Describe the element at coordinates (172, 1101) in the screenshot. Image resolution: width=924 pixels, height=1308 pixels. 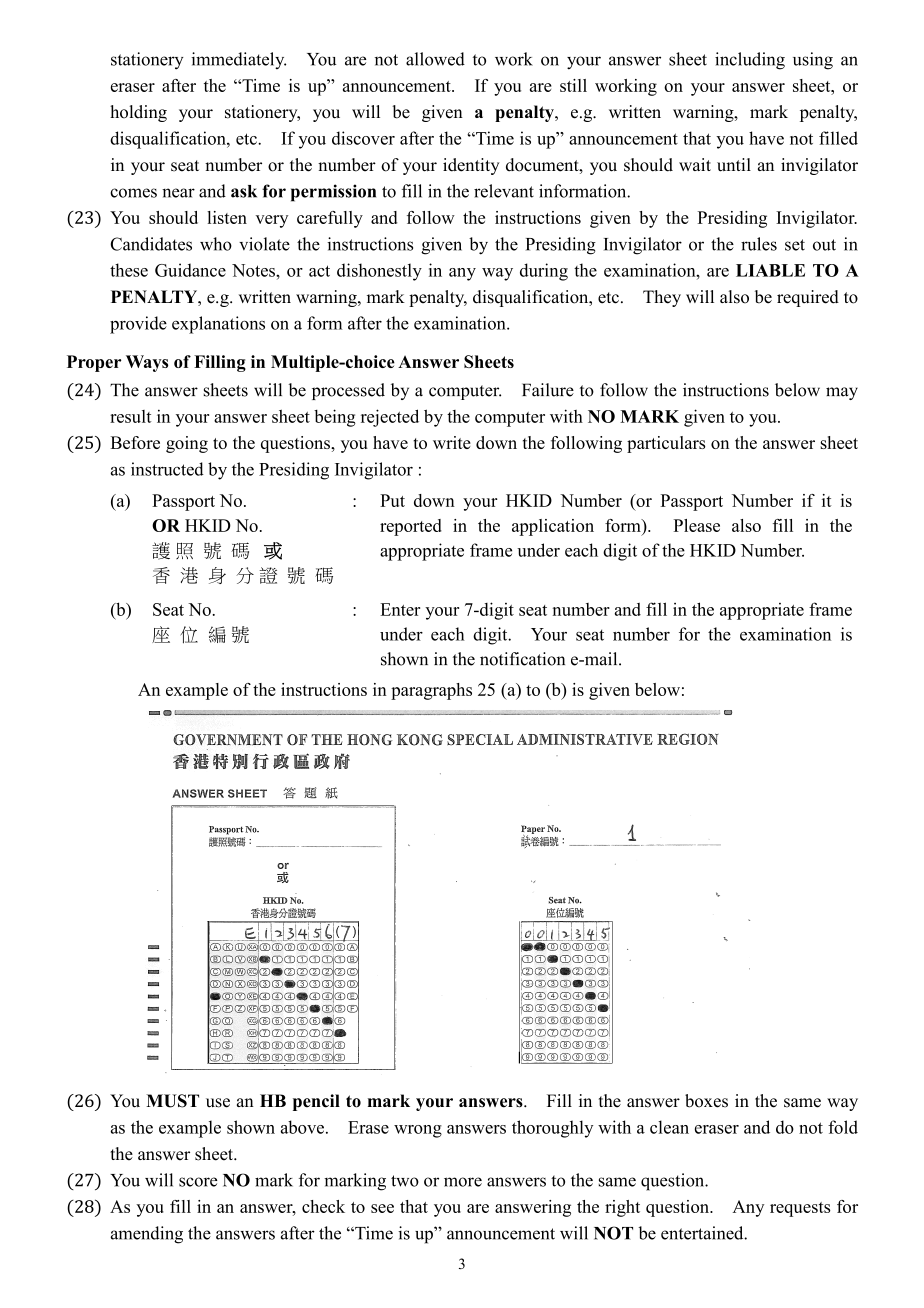
I see `MUST` at that location.
